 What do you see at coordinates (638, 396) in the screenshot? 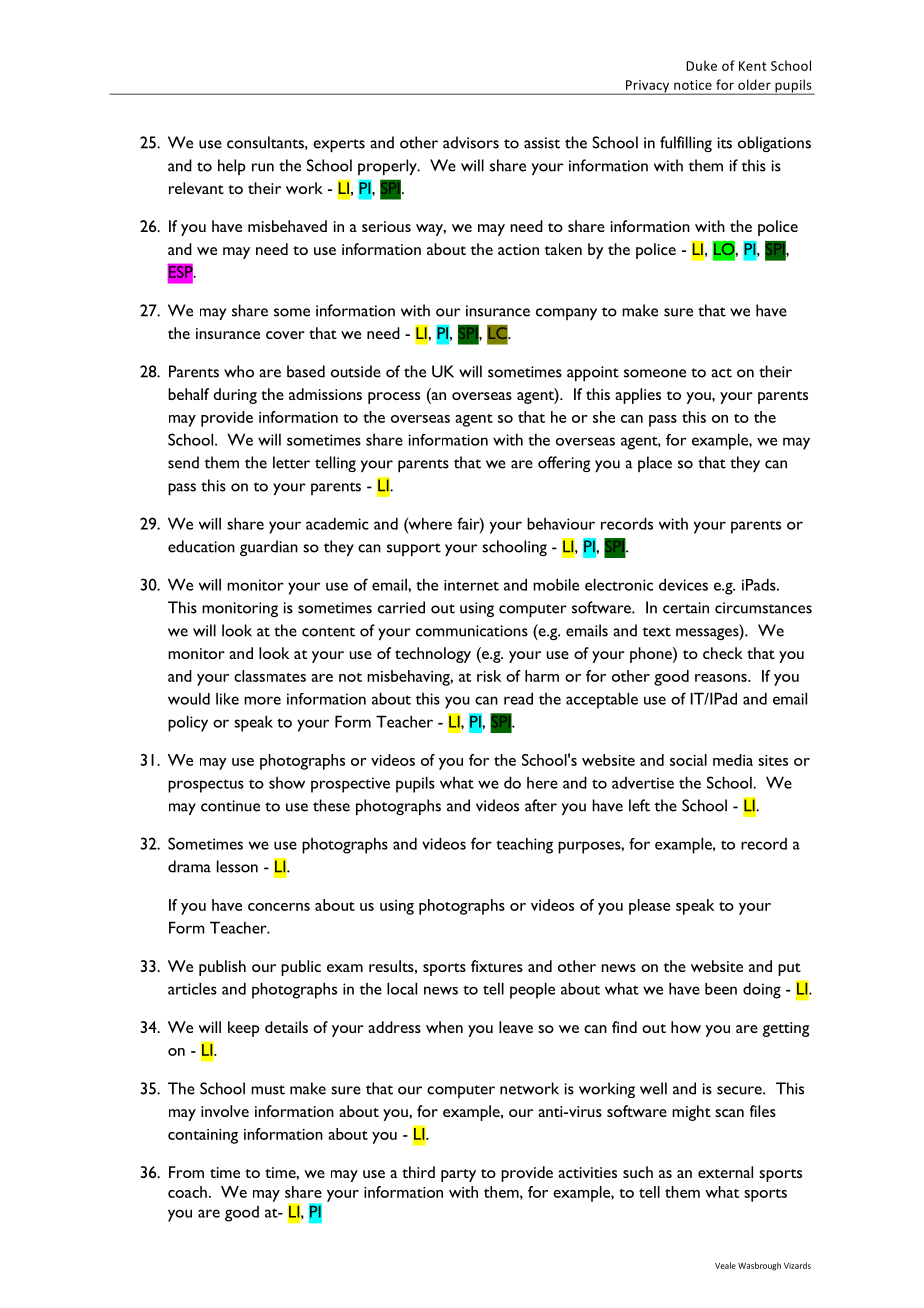
I see `applies` at bounding box center [638, 396].
